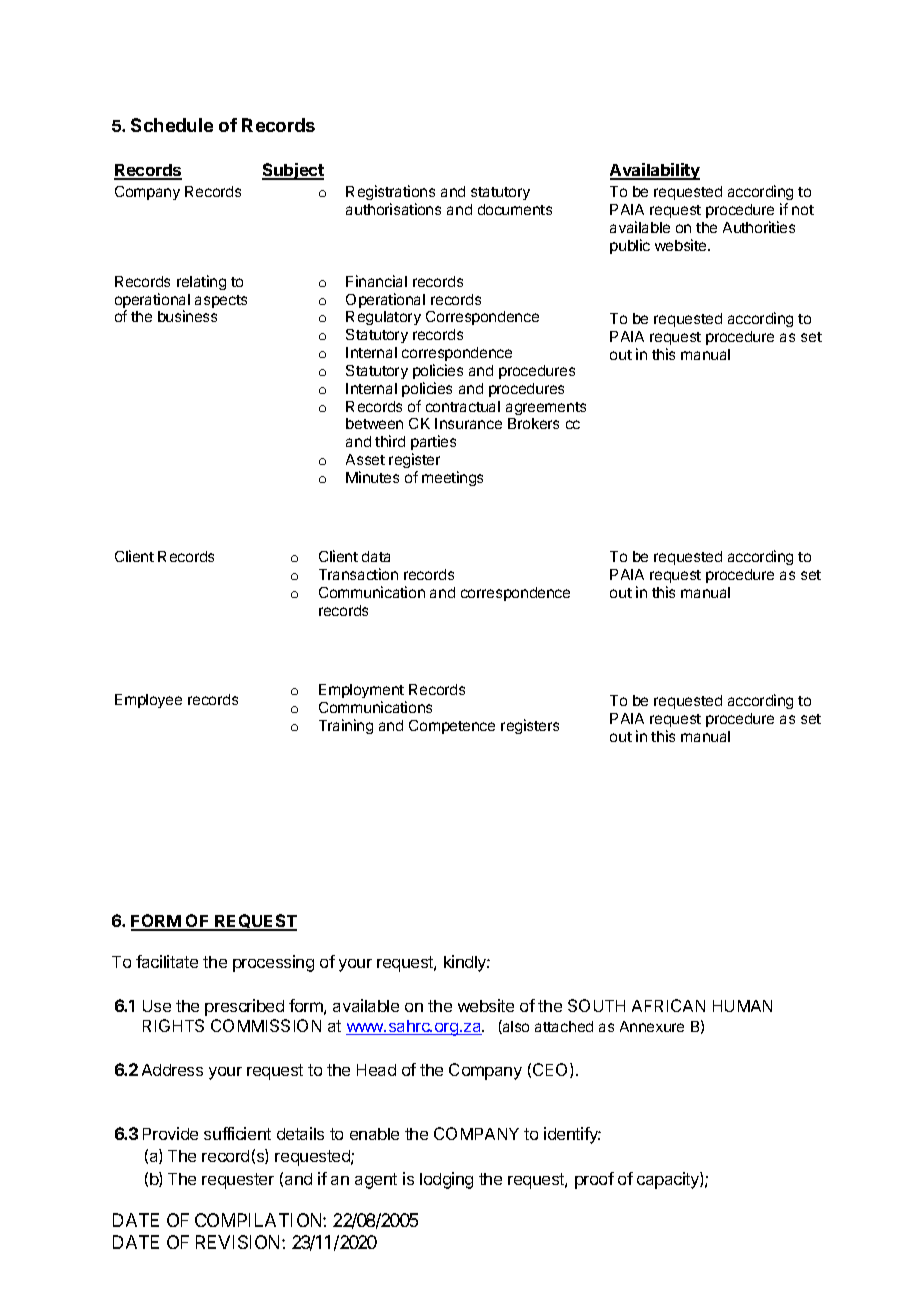 The width and height of the page is (924, 1308). Describe the element at coordinates (742, 1006) in the page. I see `HUMAN` at that location.
